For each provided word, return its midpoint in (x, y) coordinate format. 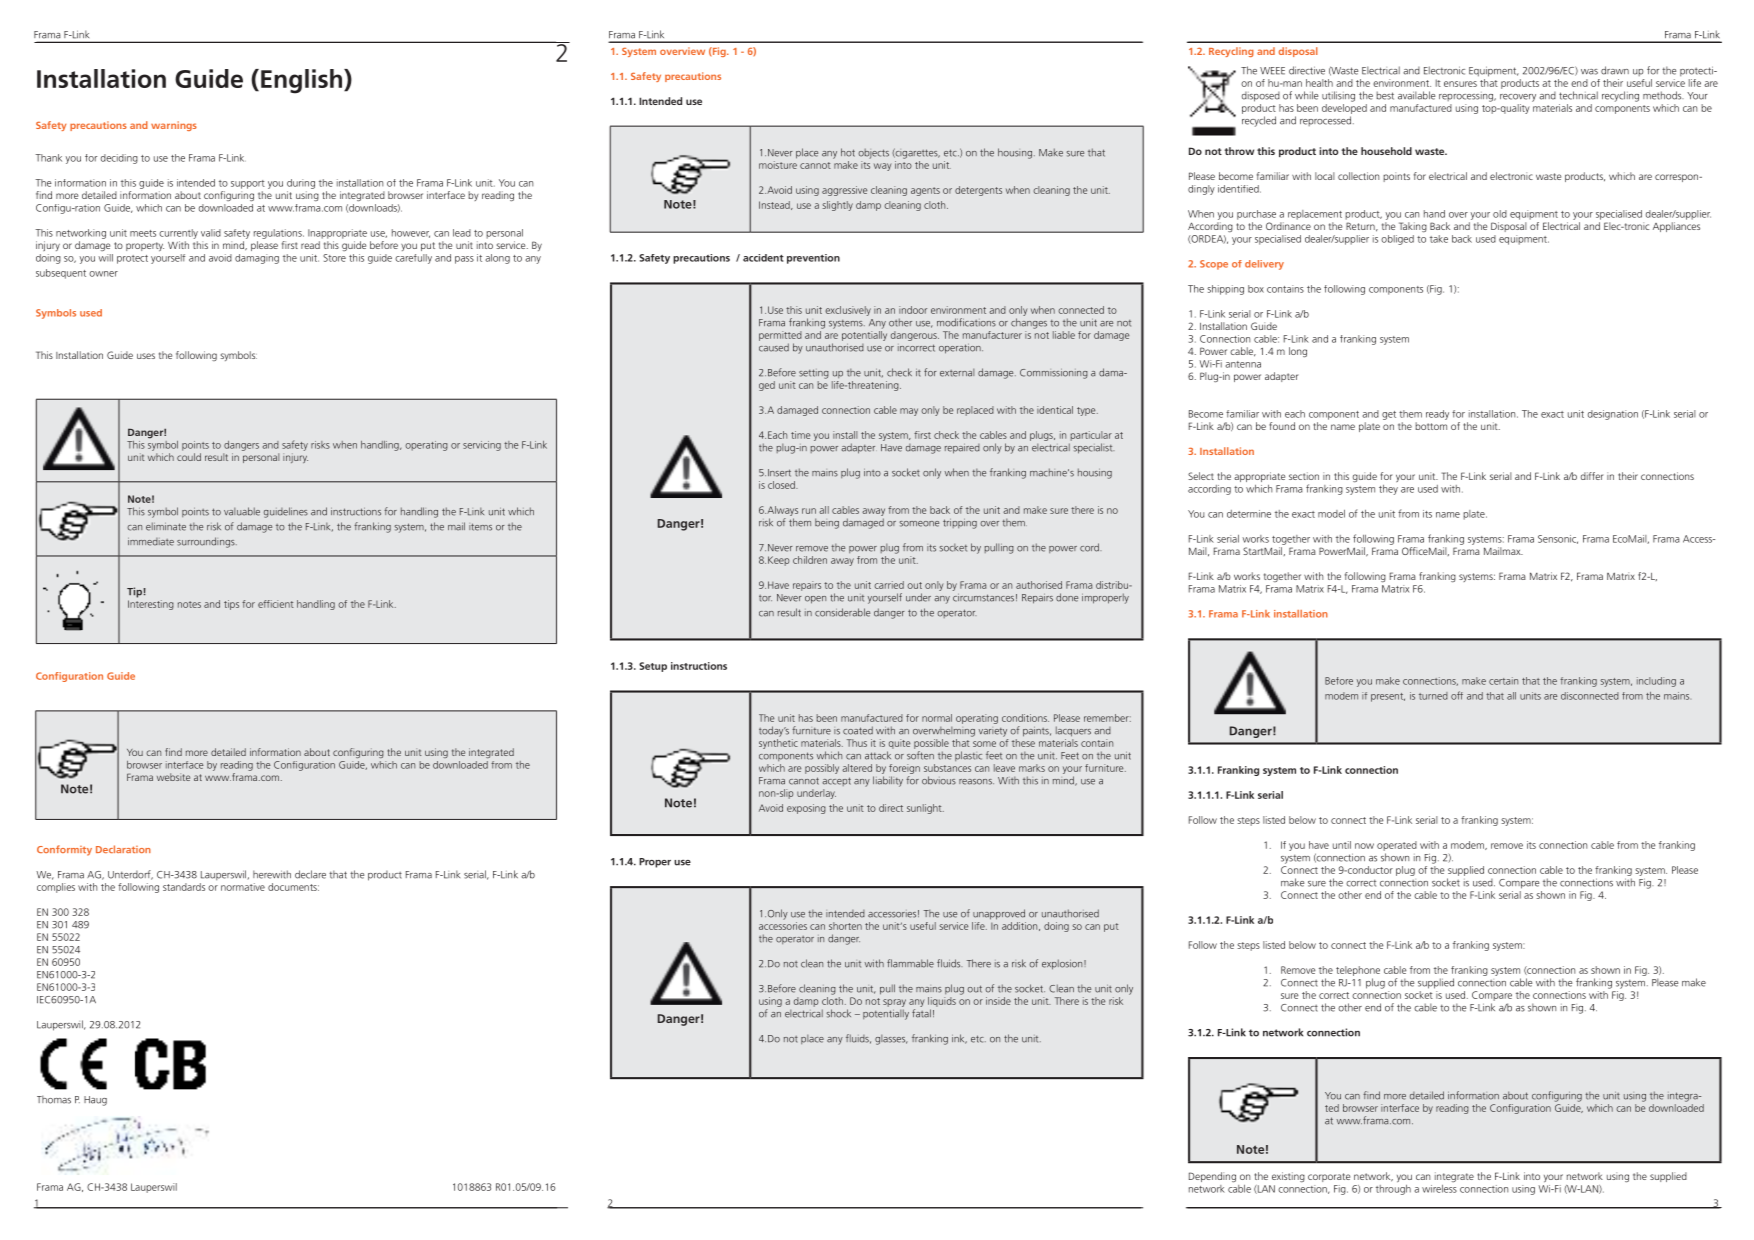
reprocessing (1467, 97)
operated (1397, 846)
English (303, 81)
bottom (1431, 426)
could (189, 457)
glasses (891, 1040)
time (800, 435)
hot (848, 152)
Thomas (54, 1099)
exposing (806, 809)
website (173, 777)
